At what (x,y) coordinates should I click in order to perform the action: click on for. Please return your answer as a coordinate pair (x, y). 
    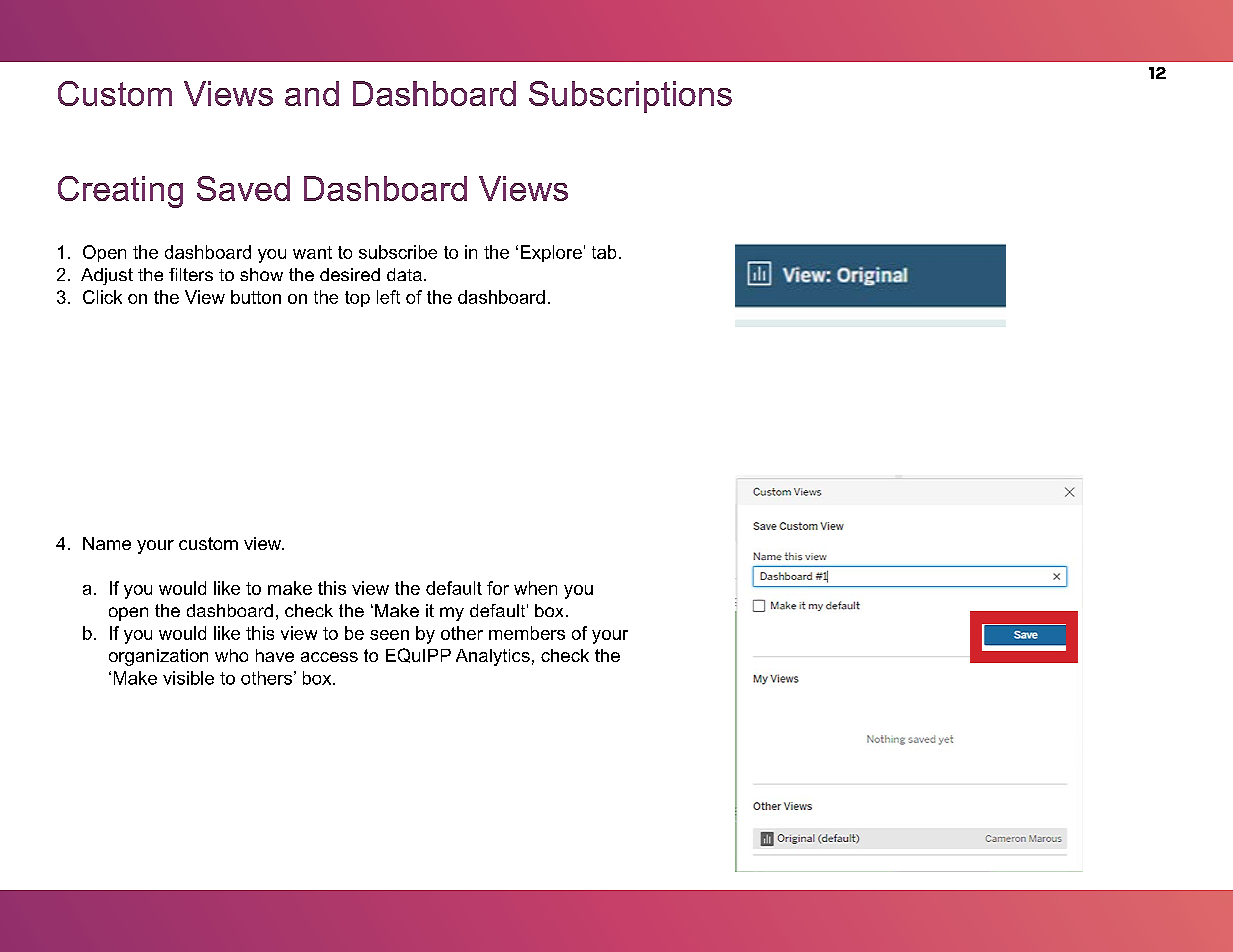
    Looking at the image, I should click on (498, 588).
